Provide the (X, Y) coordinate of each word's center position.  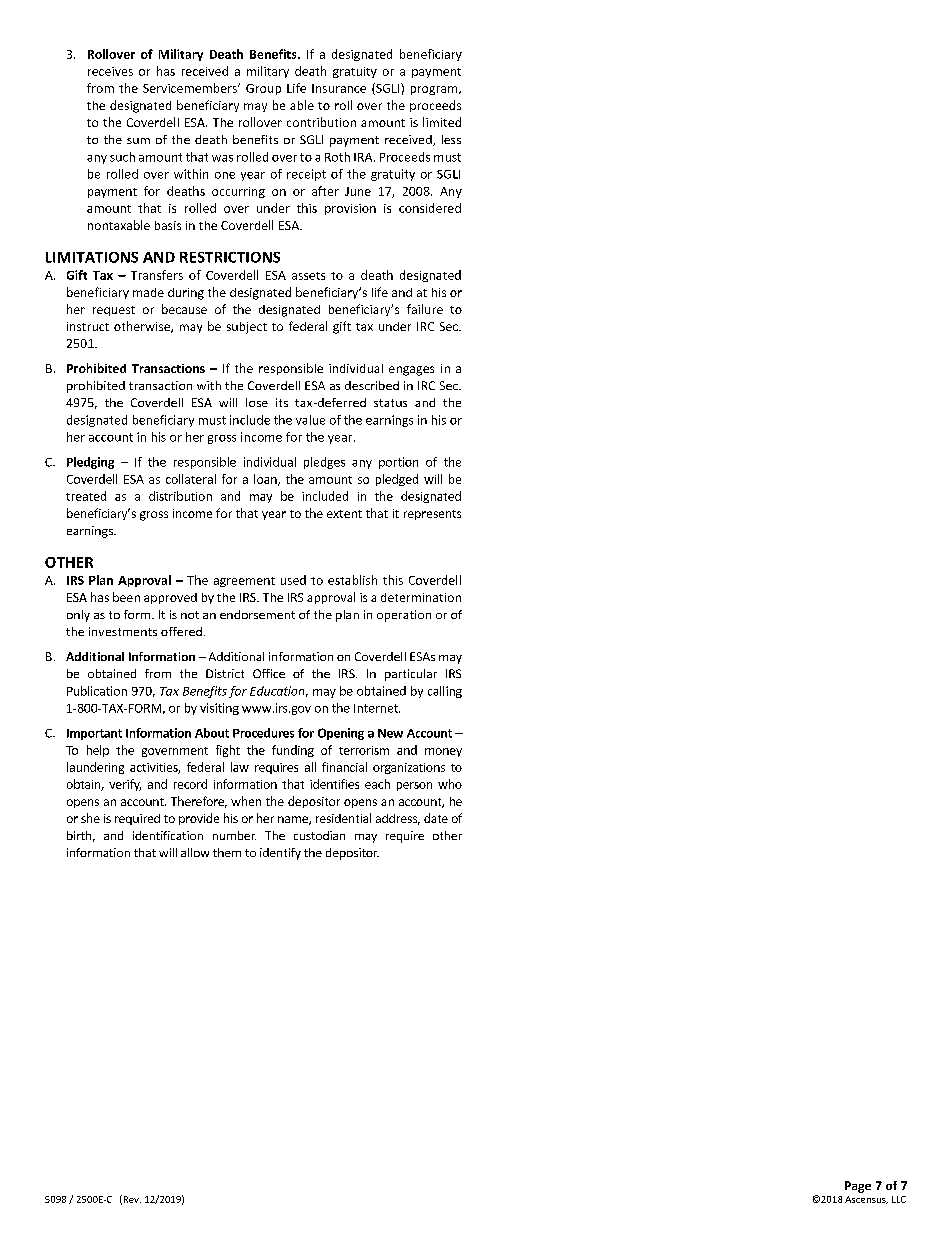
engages (411, 371)
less (451, 139)
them (227, 852)
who (450, 784)
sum (138, 141)
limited (442, 122)
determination (421, 597)
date (436, 818)
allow (195, 852)
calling (445, 692)
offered (181, 631)
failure (425, 309)
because (184, 309)
